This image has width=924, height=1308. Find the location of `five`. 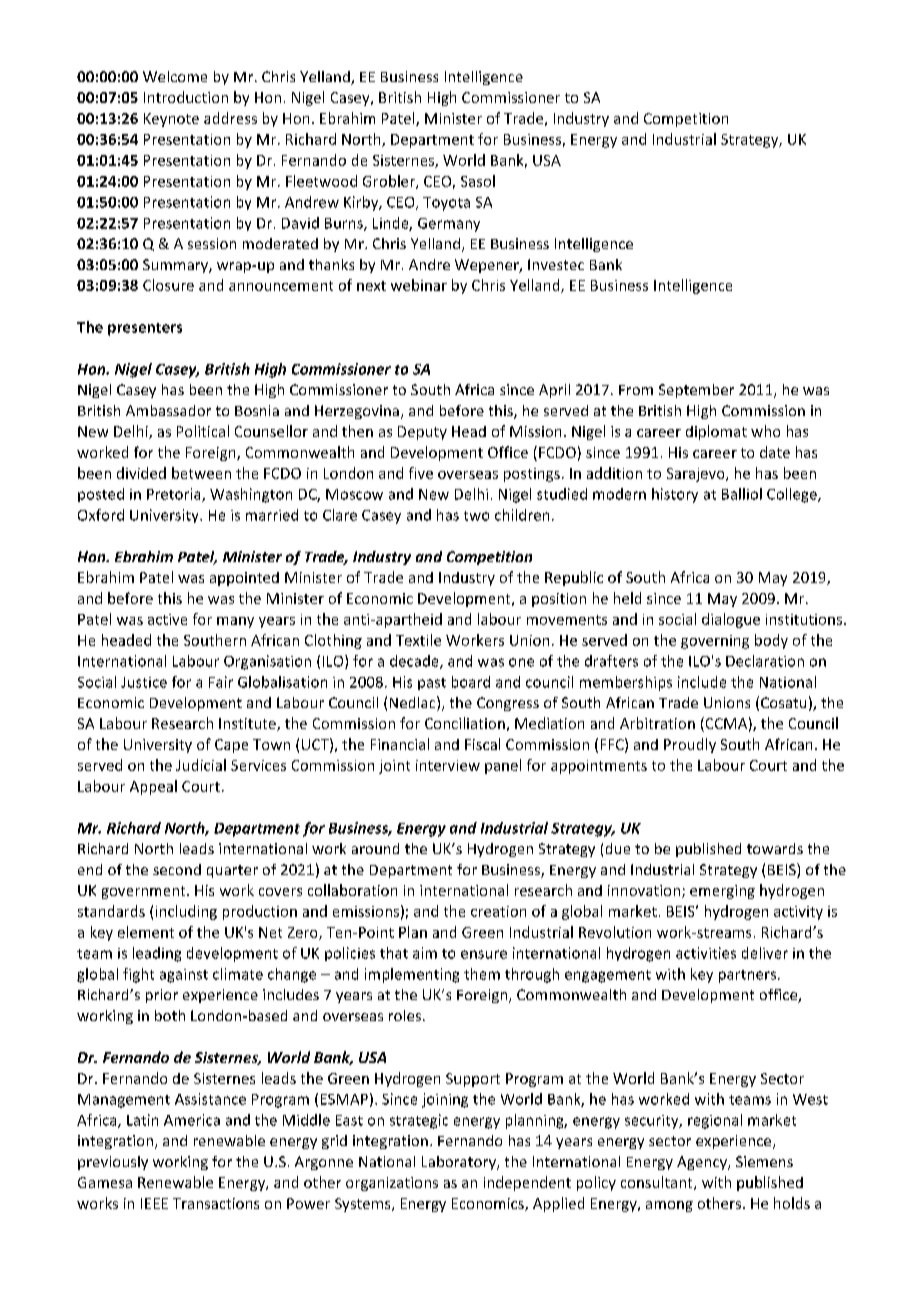

five is located at coordinates (421, 473).
